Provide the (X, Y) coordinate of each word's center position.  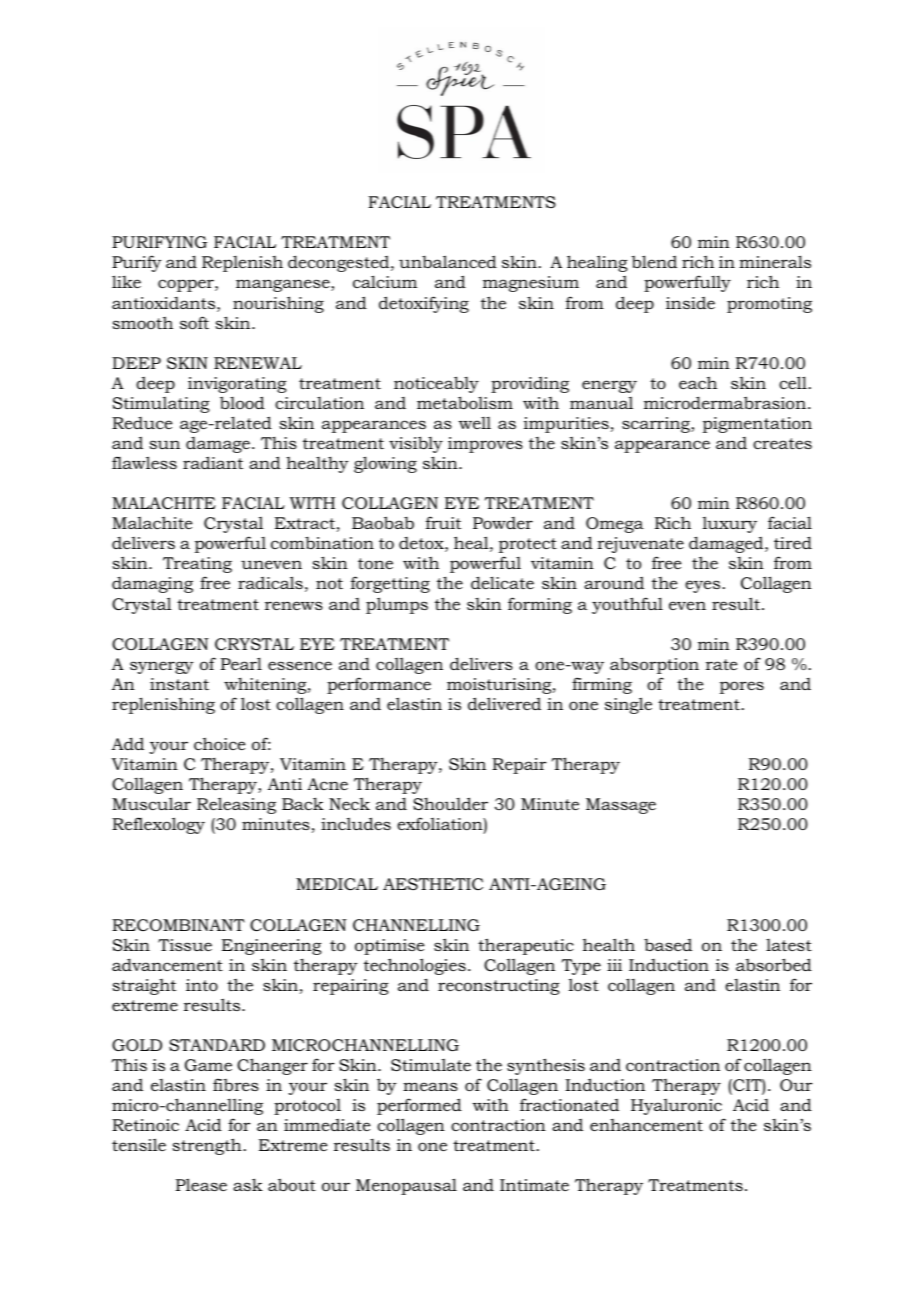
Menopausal (406, 1186)
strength (207, 1146)
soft (194, 322)
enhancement (646, 1125)
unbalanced (448, 261)
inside (690, 303)
